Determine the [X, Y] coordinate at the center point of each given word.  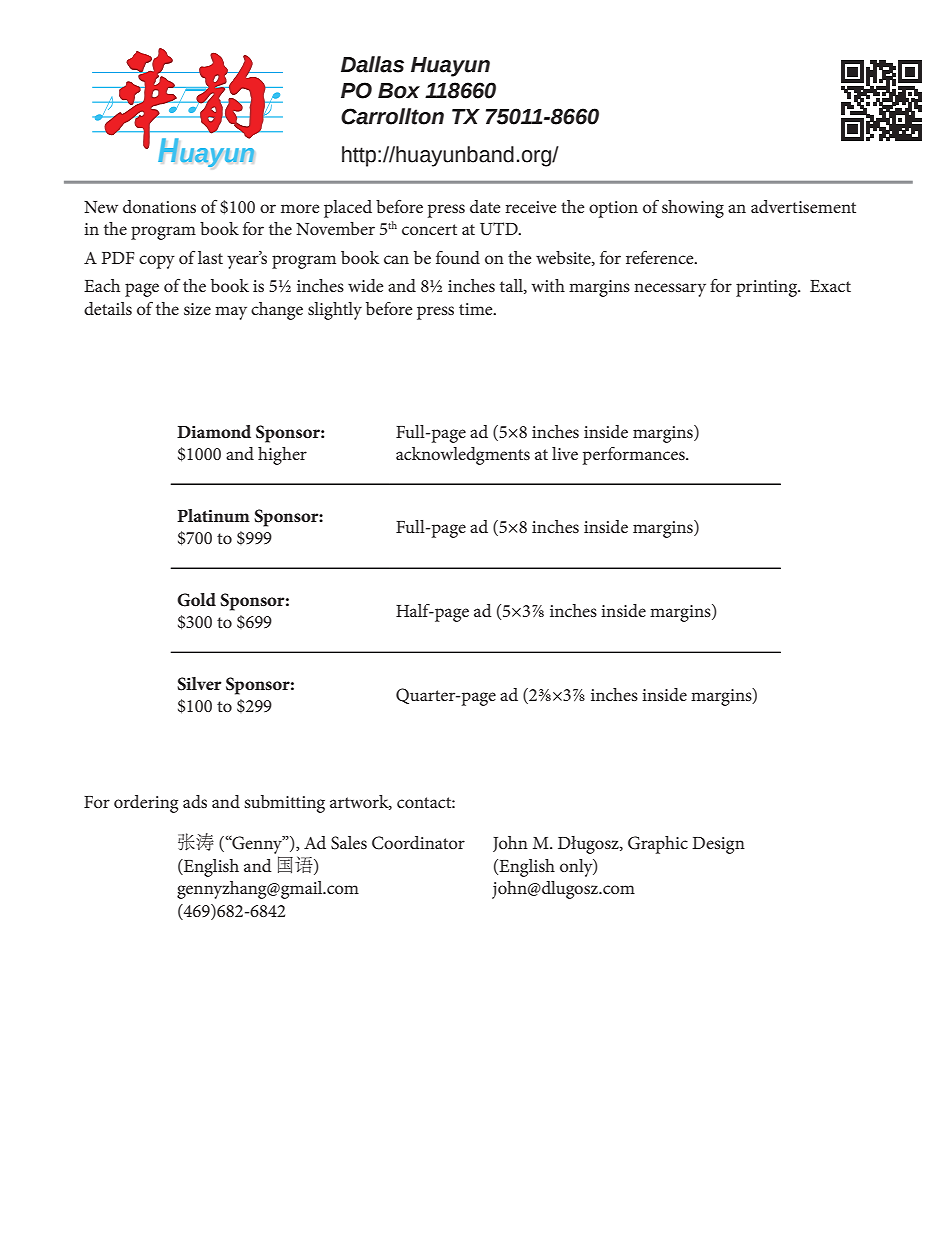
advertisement [803, 206]
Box [399, 91]
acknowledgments [463, 456]
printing [768, 288]
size [197, 309]
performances [635, 456]
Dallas [372, 64]
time [477, 309]
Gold [196, 600]
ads [195, 801]
